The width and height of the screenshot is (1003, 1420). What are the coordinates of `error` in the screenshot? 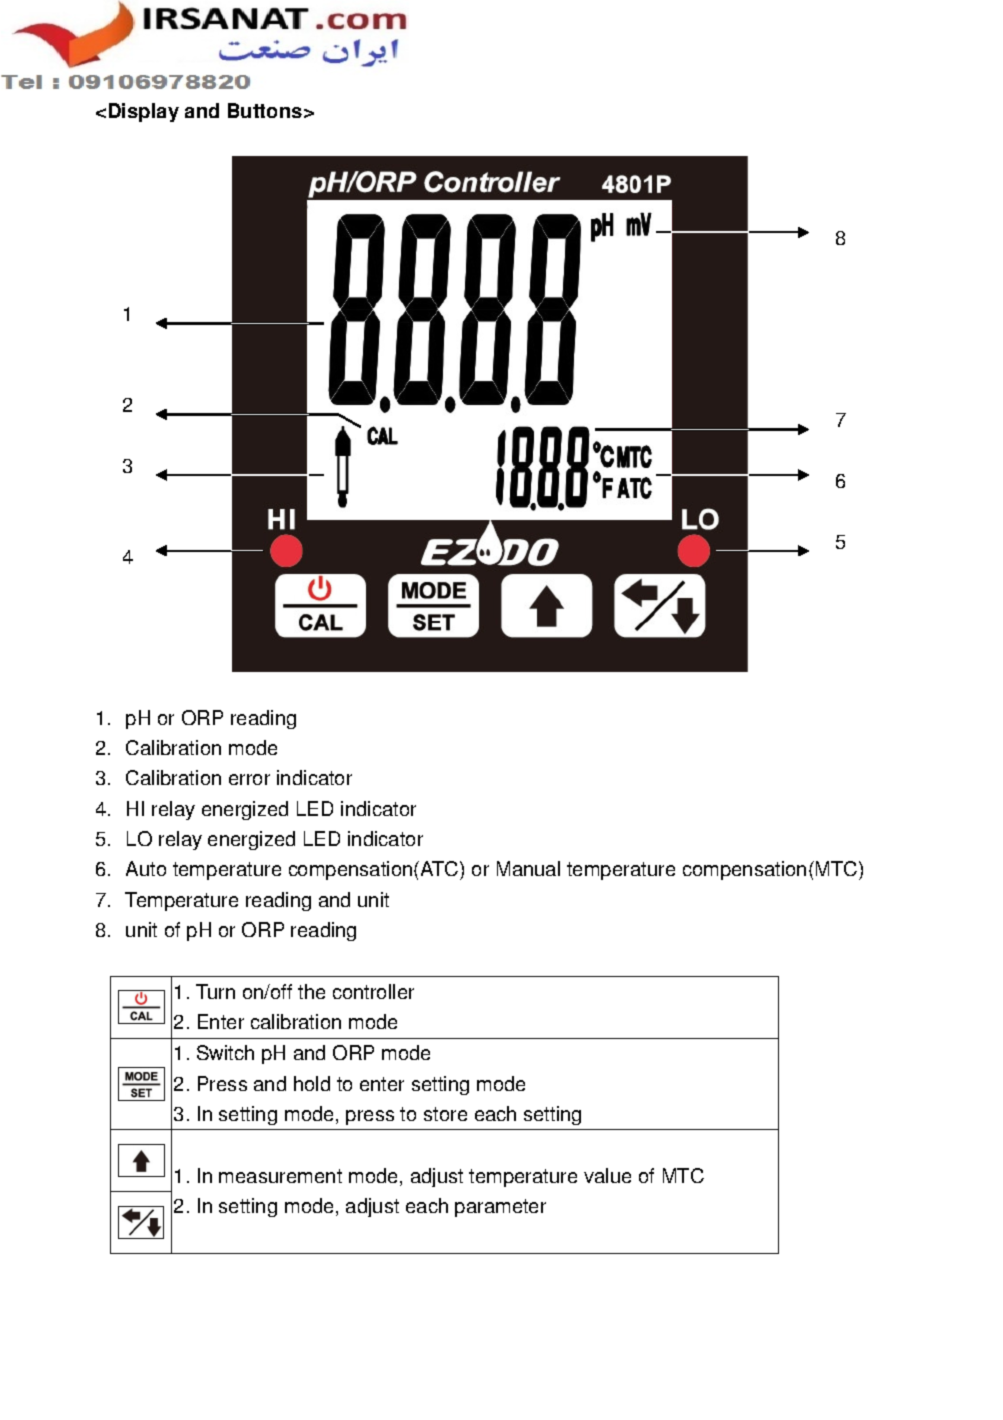 It's located at (249, 779).
